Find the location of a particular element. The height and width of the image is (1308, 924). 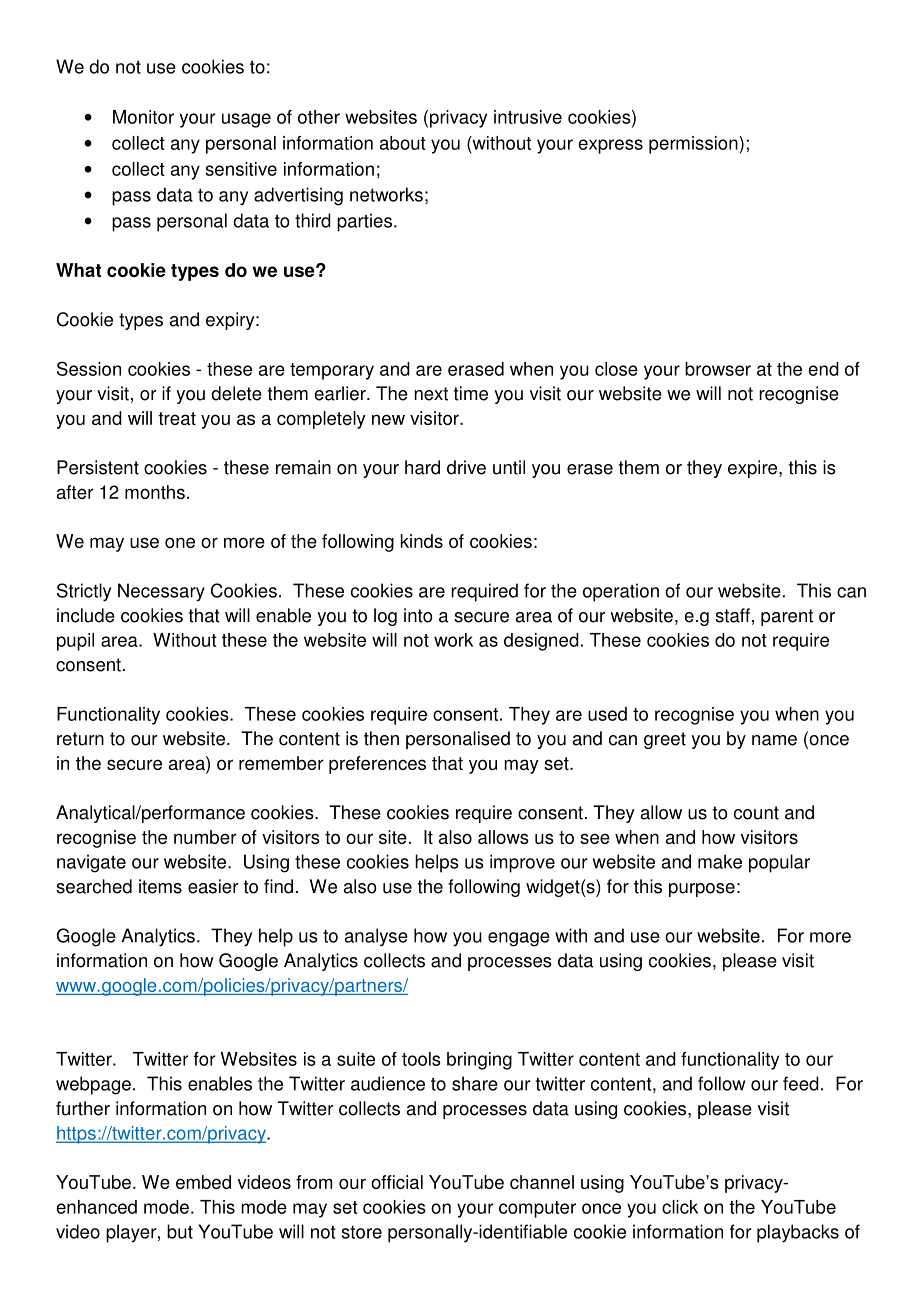

permission is located at coordinates (694, 145).
